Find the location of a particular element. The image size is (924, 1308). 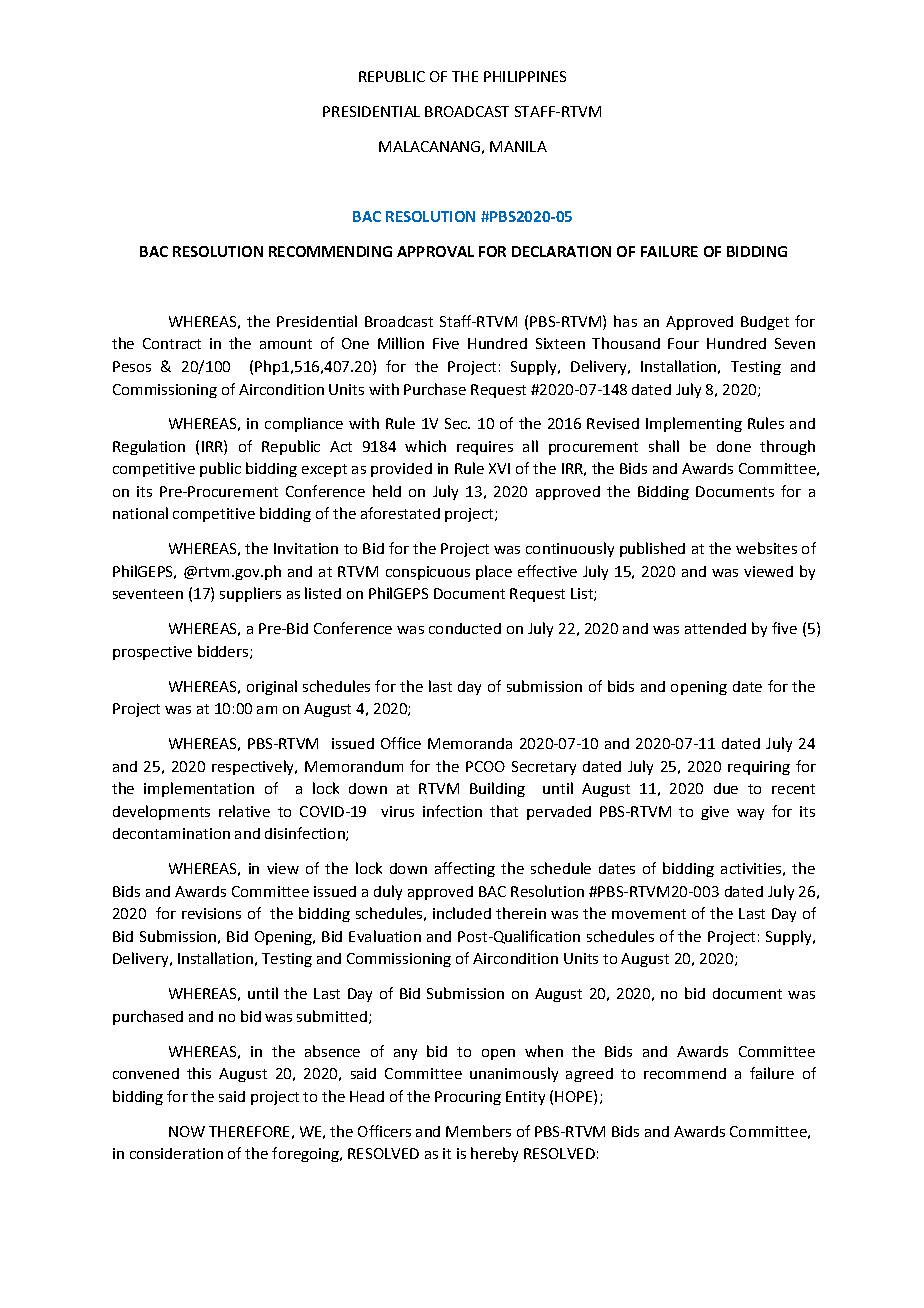

agreed is located at coordinates (589, 1075).
